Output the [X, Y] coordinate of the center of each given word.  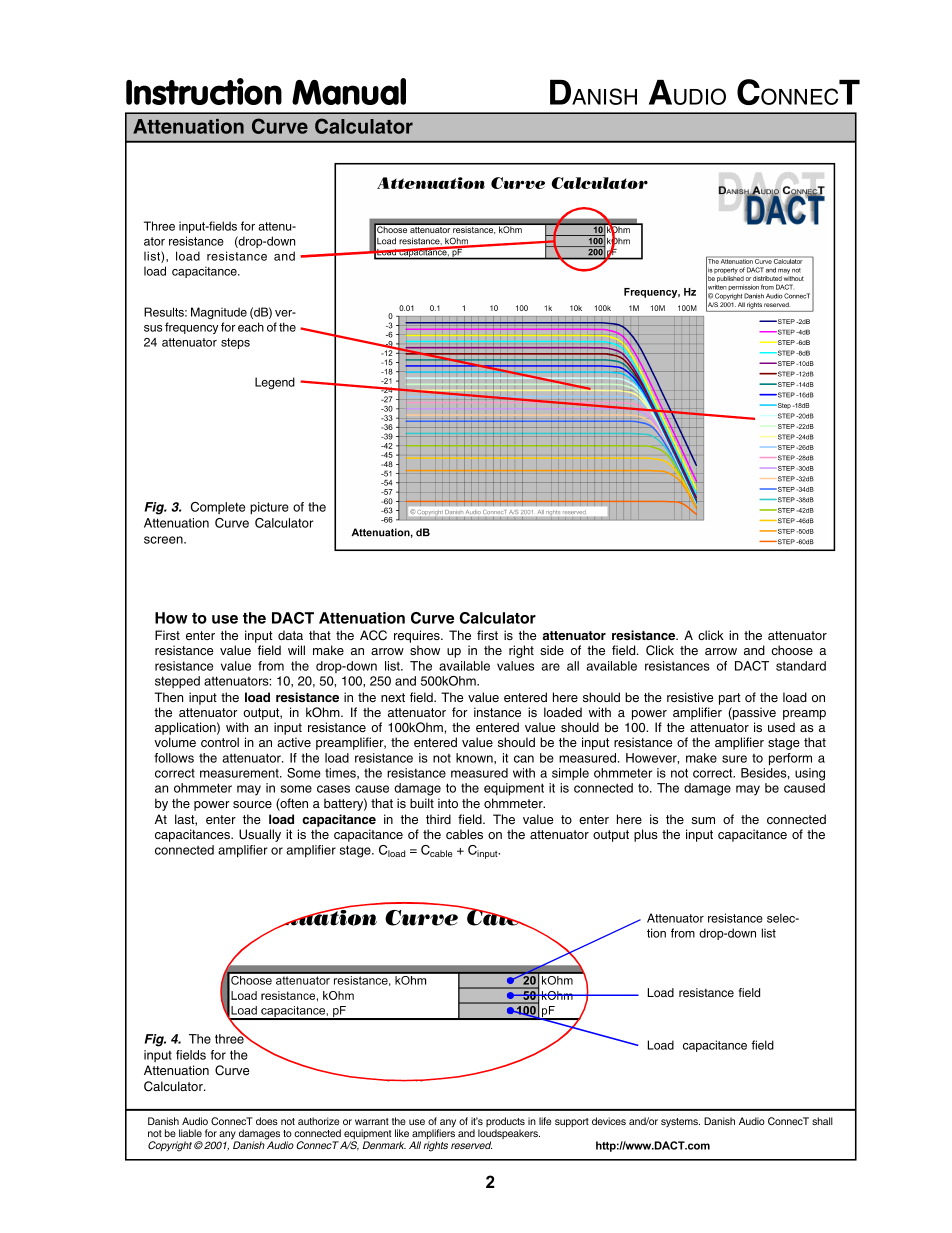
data [290, 635]
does [267, 1121]
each [251, 327]
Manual [349, 91]
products [505, 1123]
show [425, 650]
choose [792, 650]
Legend [275, 383]
